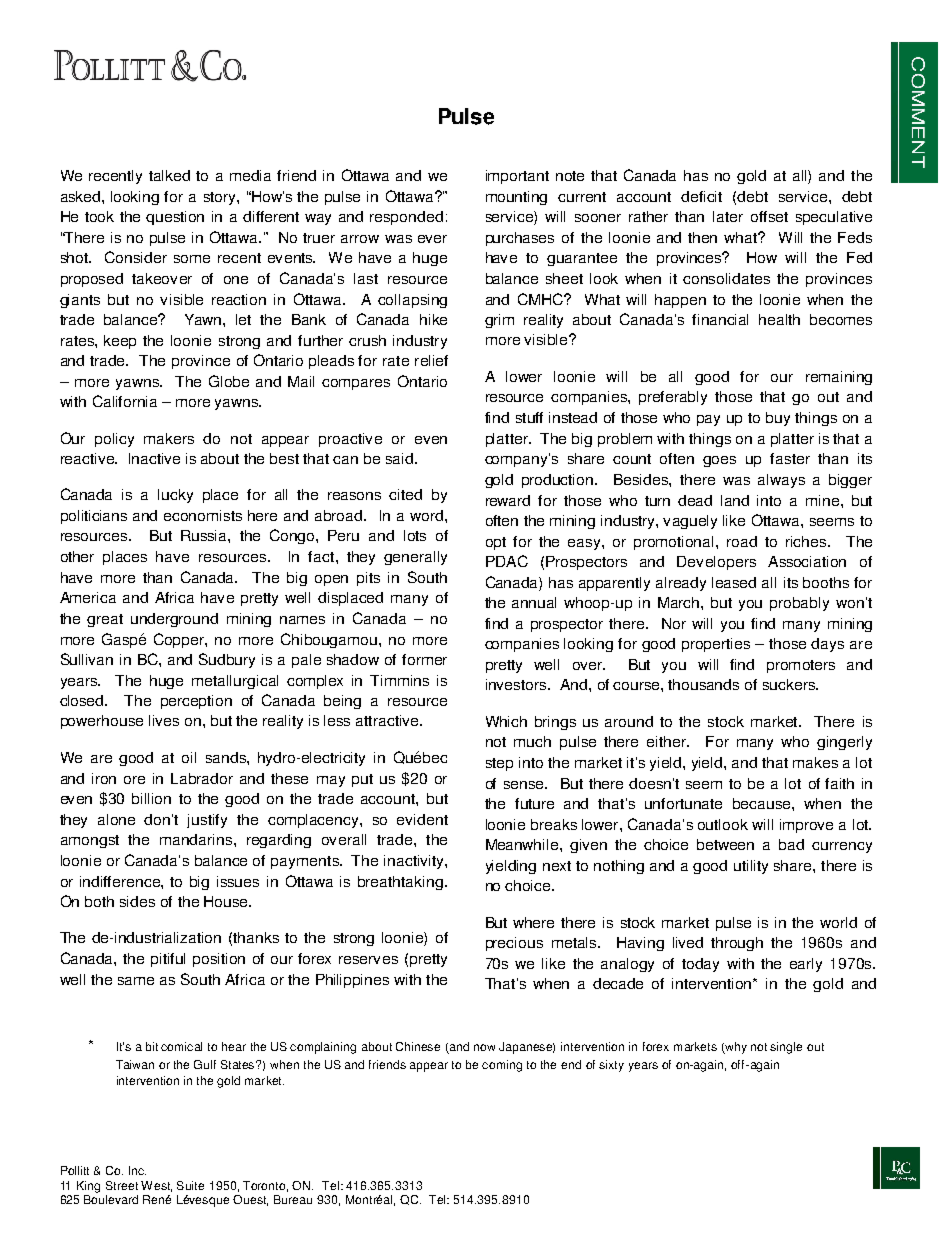 The height and width of the document is (1233, 952). What do you see at coordinates (516, 198) in the document?
I see `mounting` at bounding box center [516, 198].
